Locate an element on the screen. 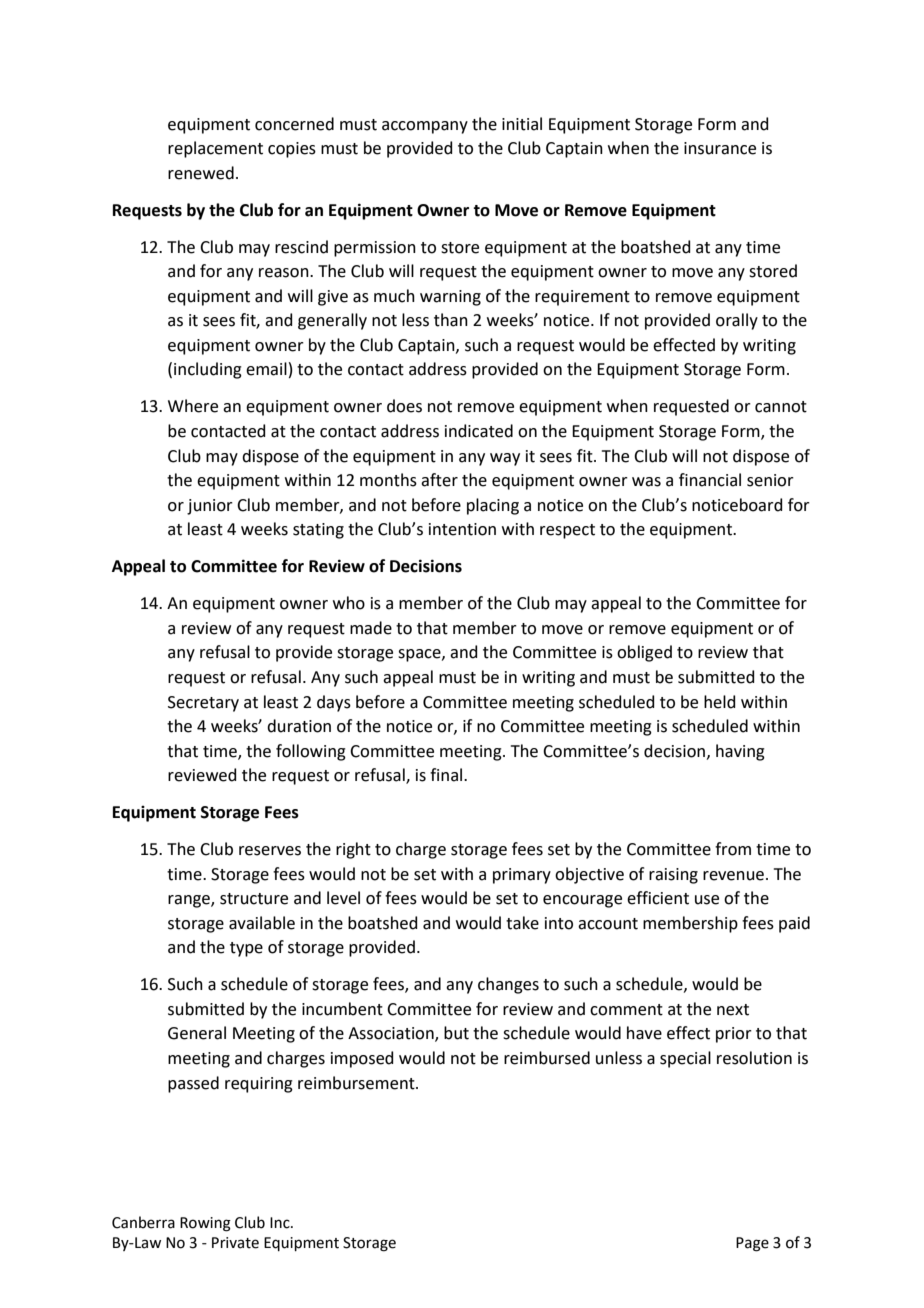  insurance is located at coordinates (720, 148).
